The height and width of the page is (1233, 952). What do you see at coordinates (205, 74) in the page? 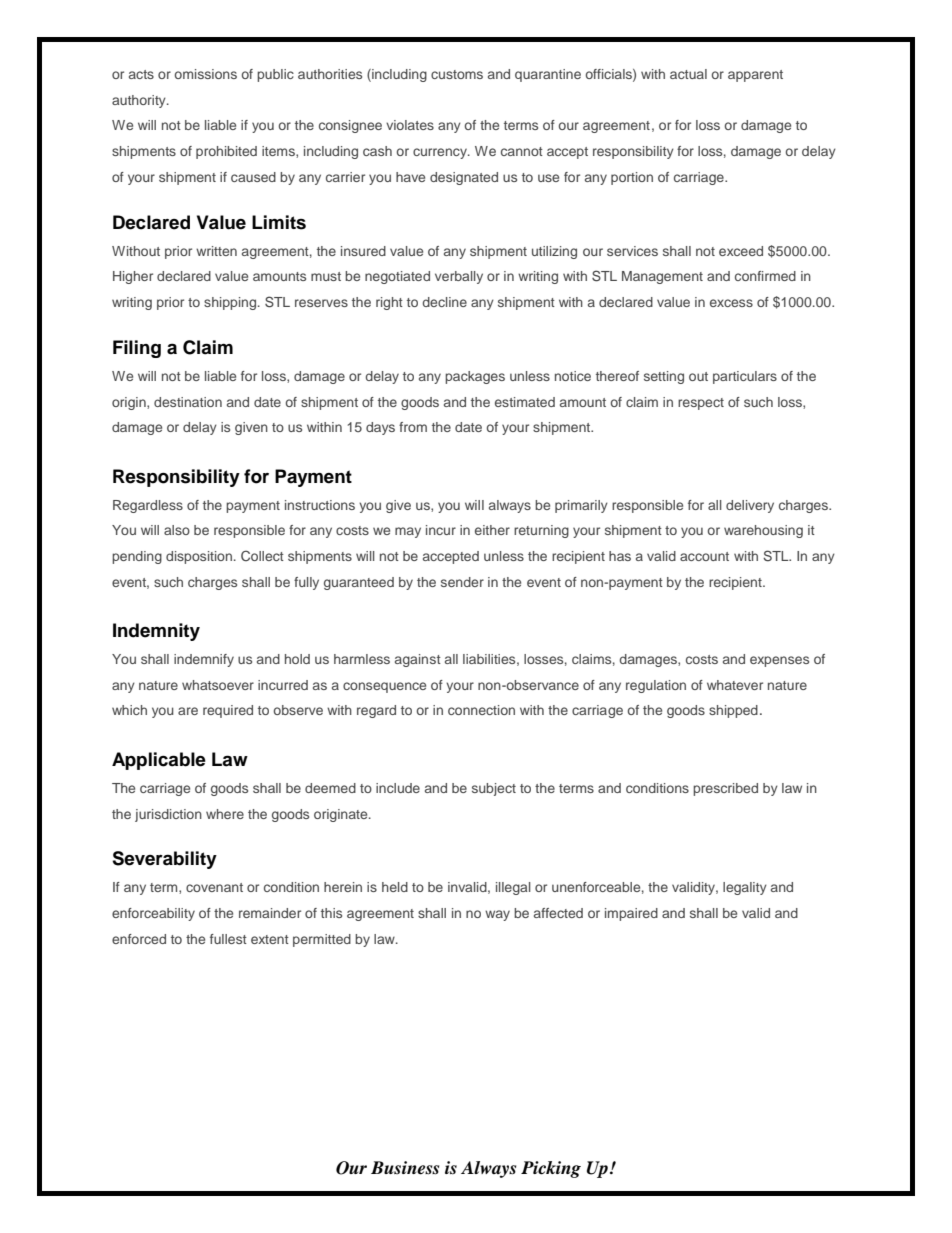
I see `omissions` at bounding box center [205, 74].
